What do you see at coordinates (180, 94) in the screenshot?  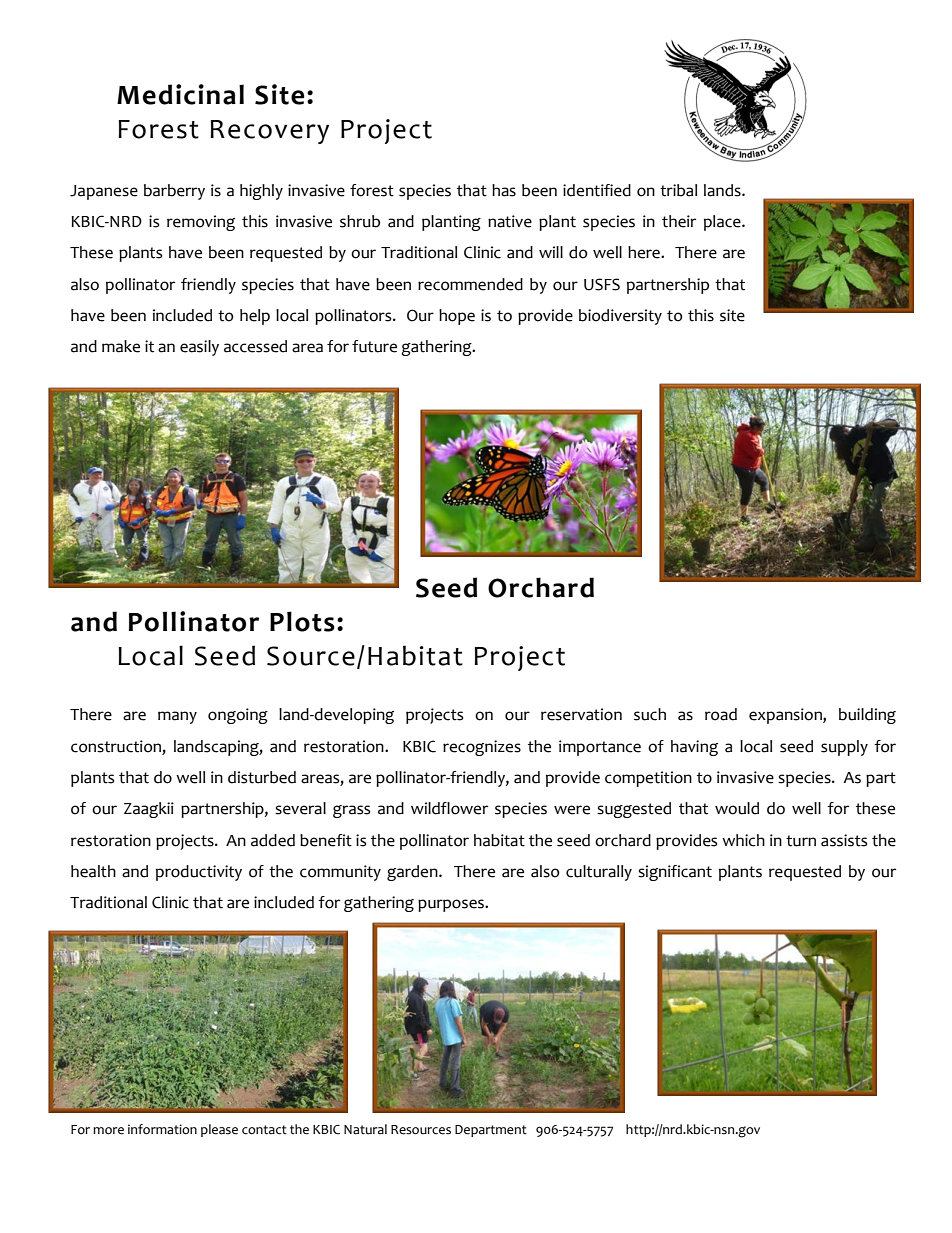 I see `Medicinal` at bounding box center [180, 94].
